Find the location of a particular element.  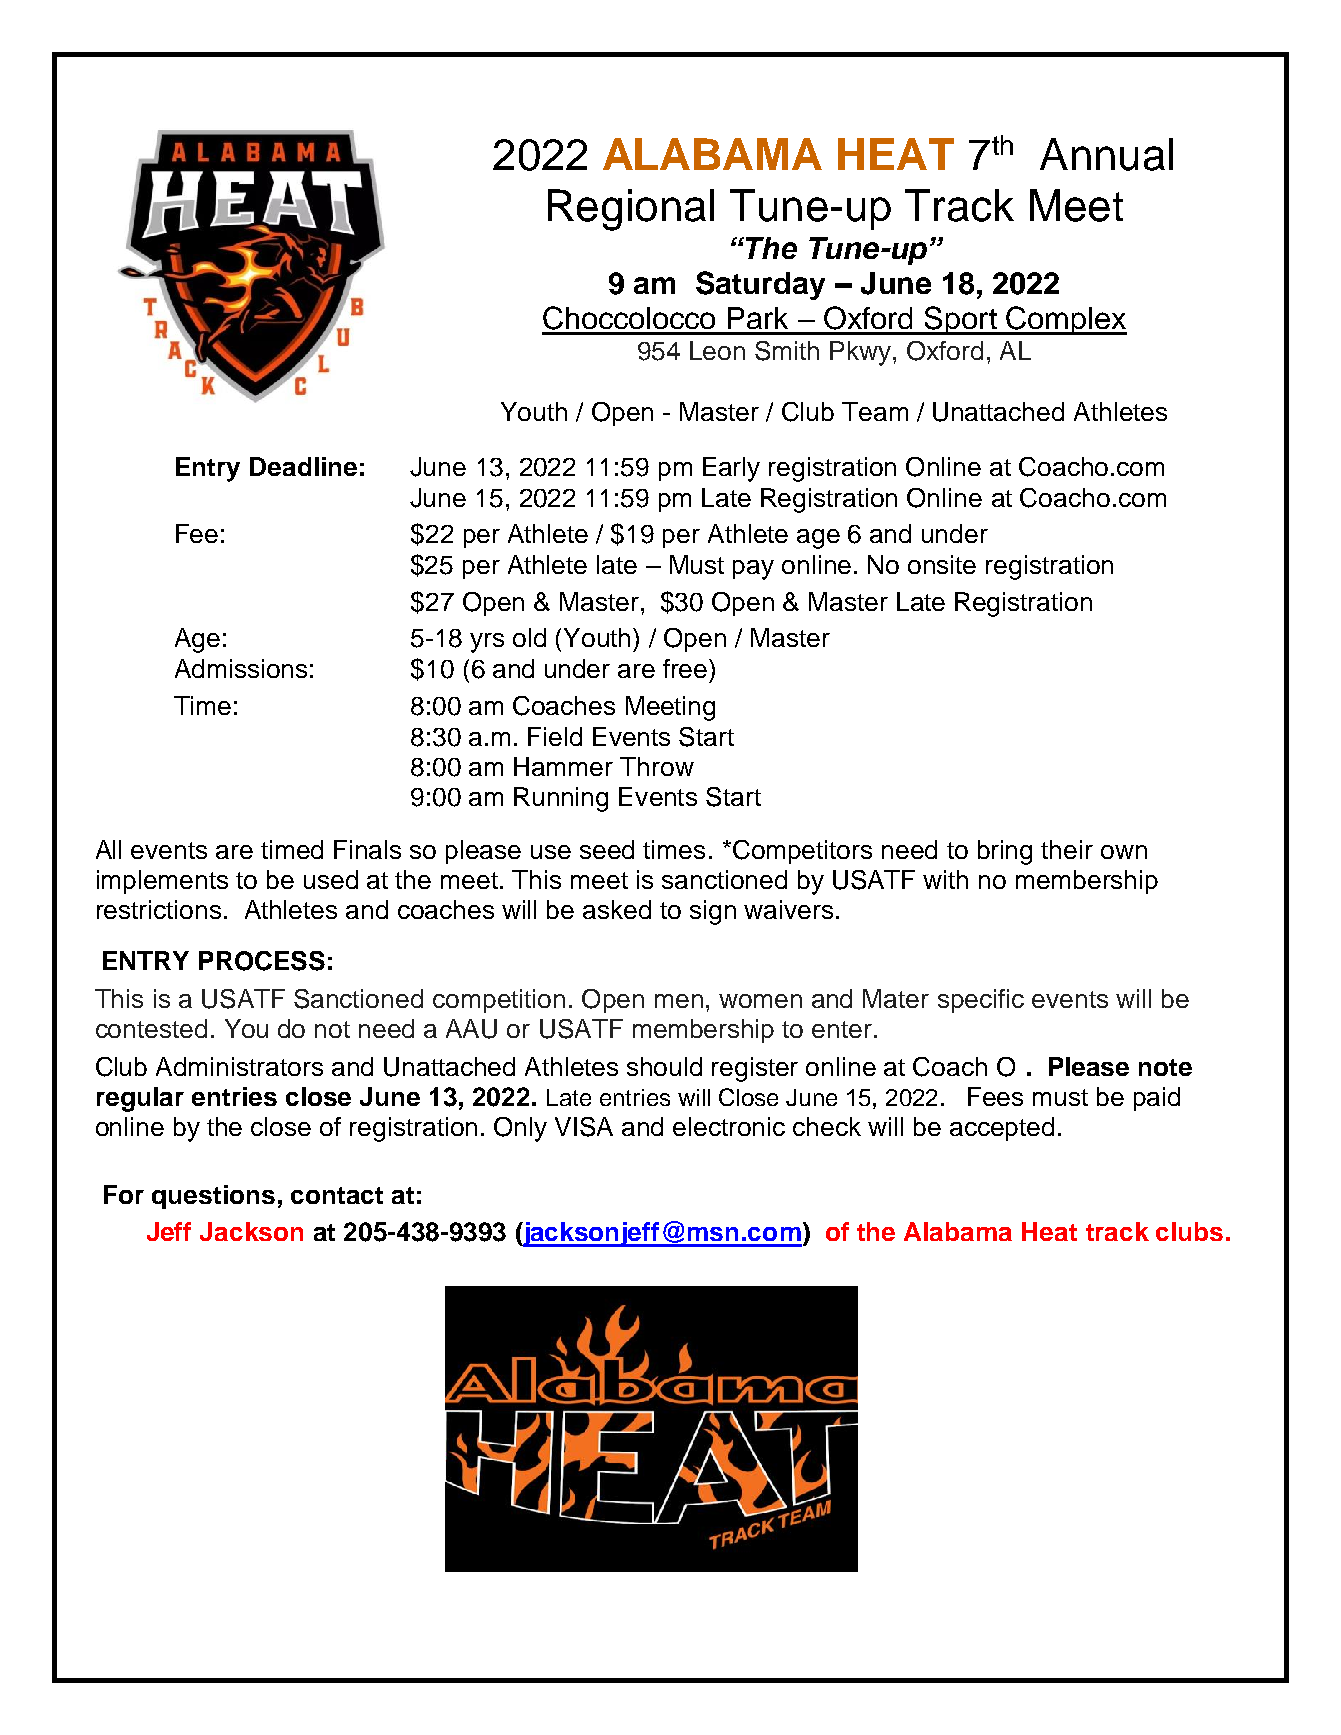

Regional is located at coordinates (631, 210).
